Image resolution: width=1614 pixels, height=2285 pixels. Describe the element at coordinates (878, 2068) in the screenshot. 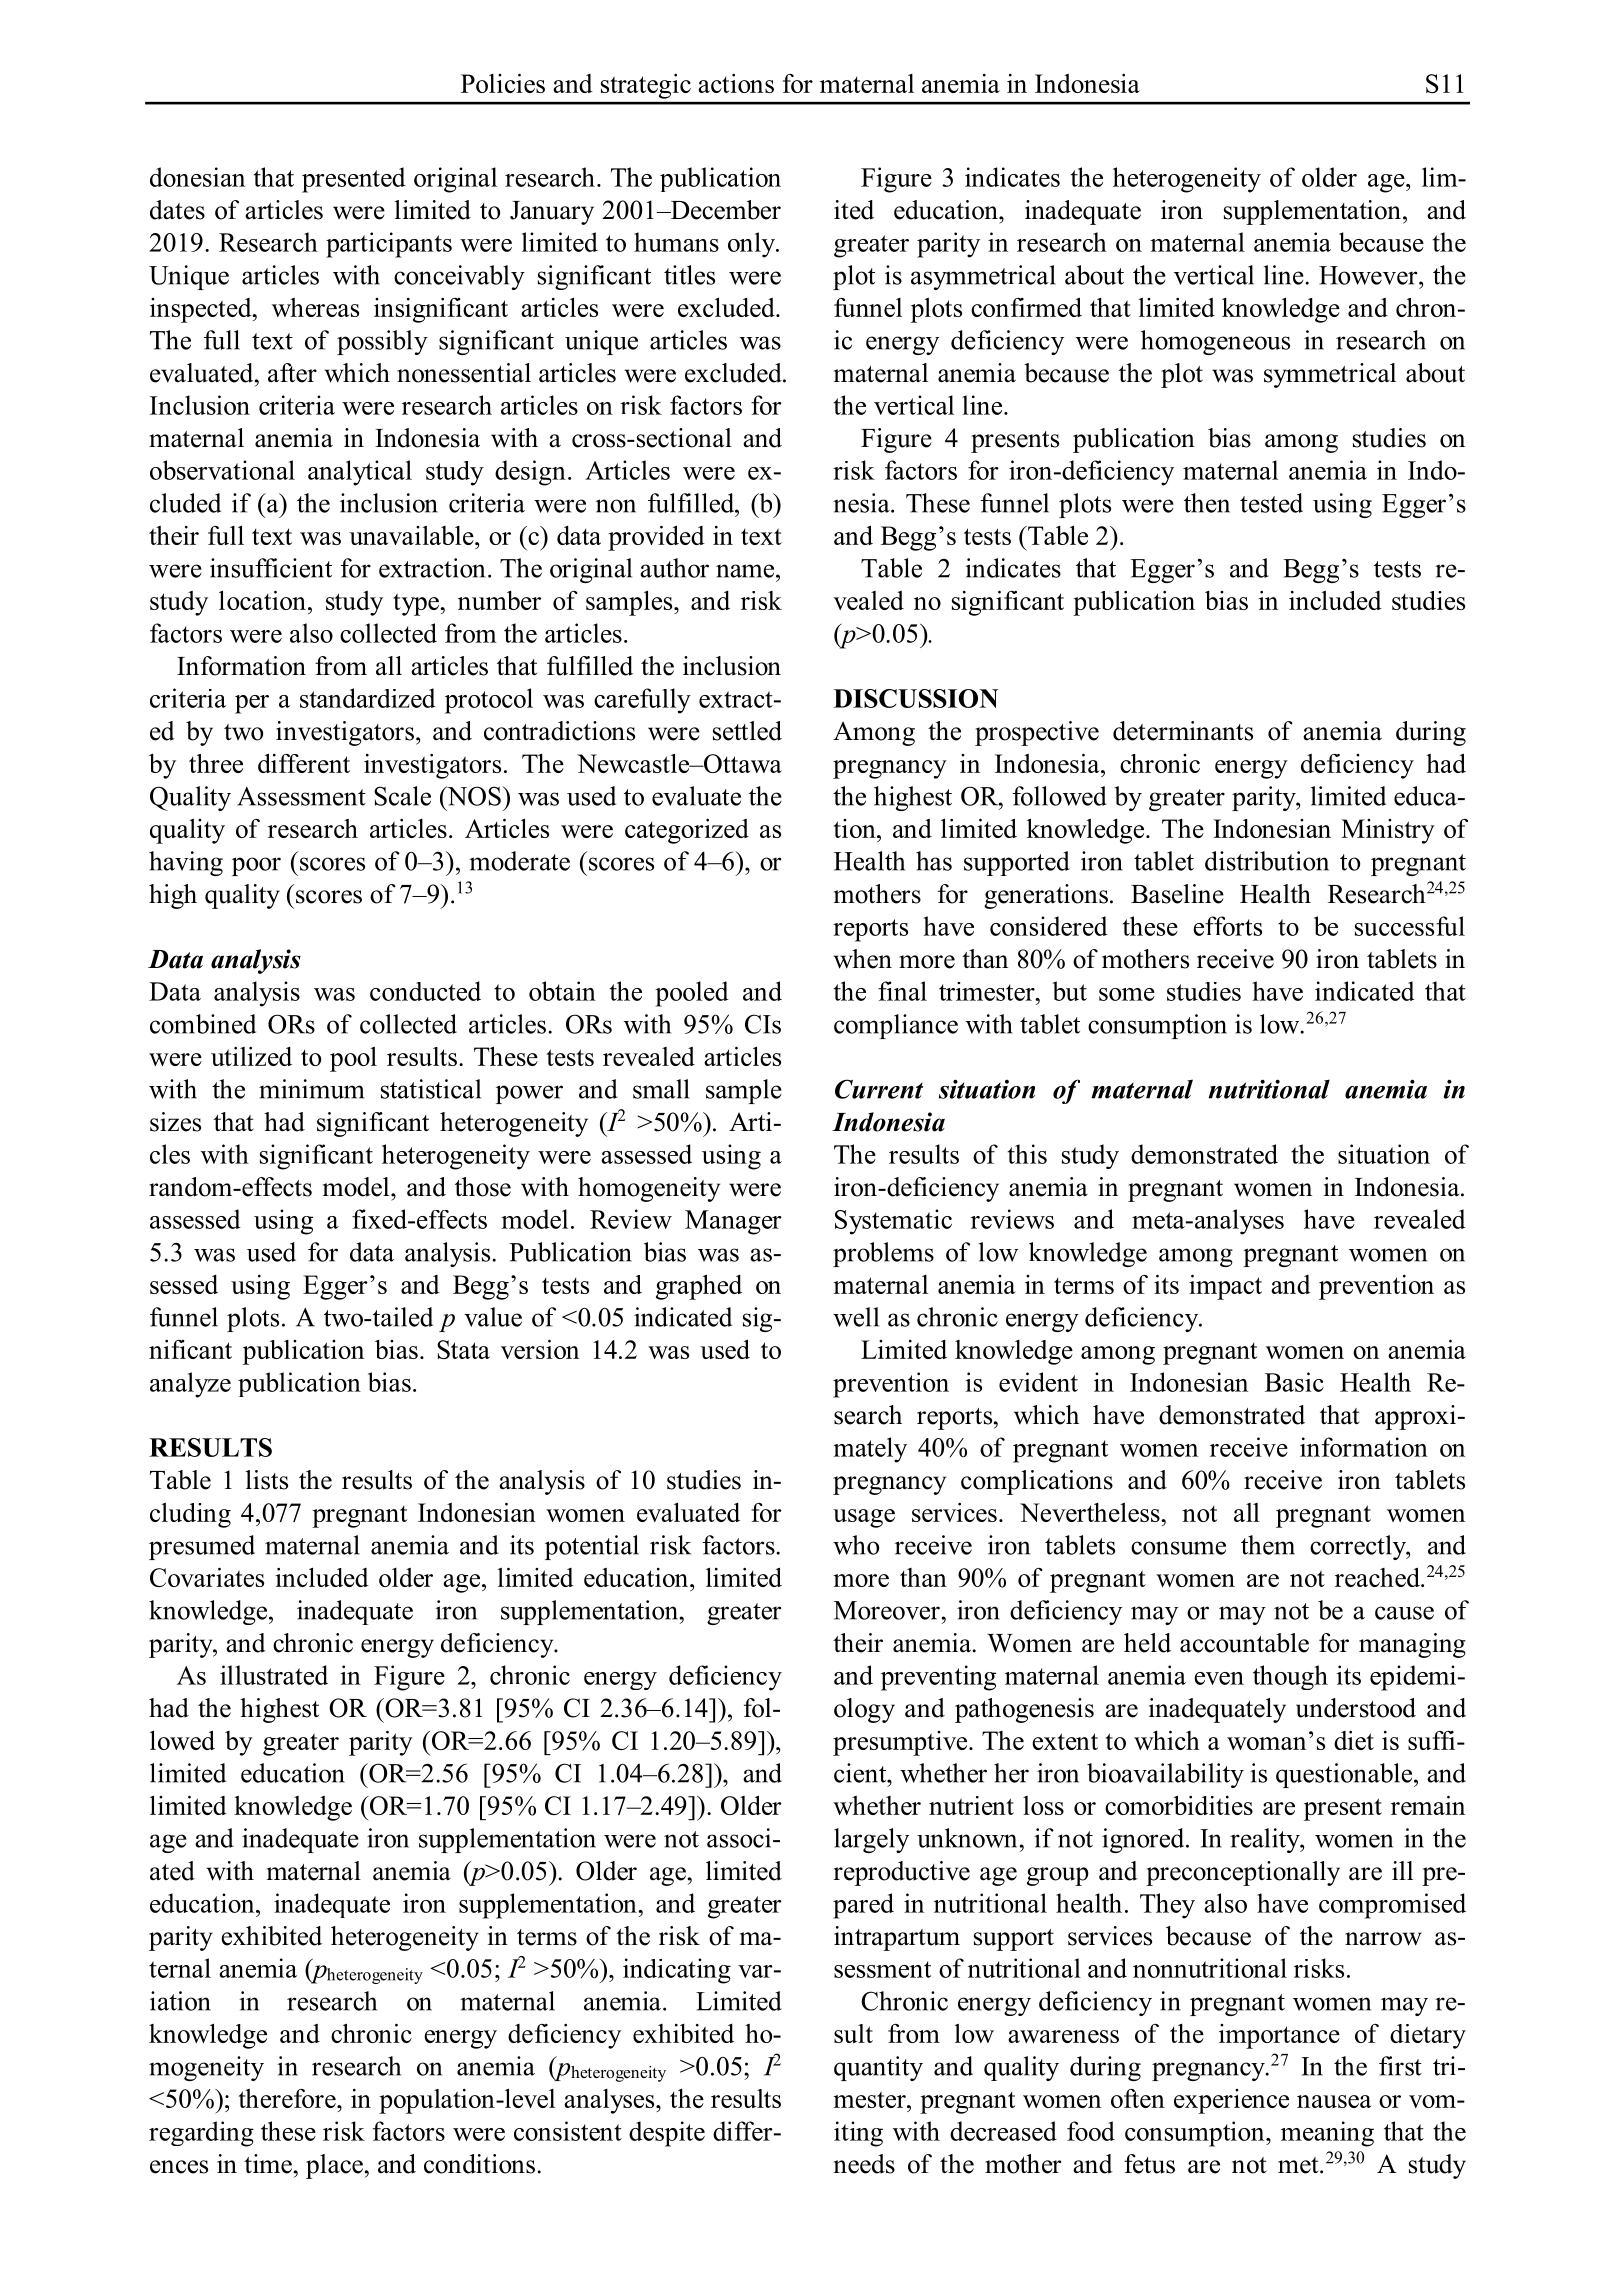

I see `quantity` at that location.
